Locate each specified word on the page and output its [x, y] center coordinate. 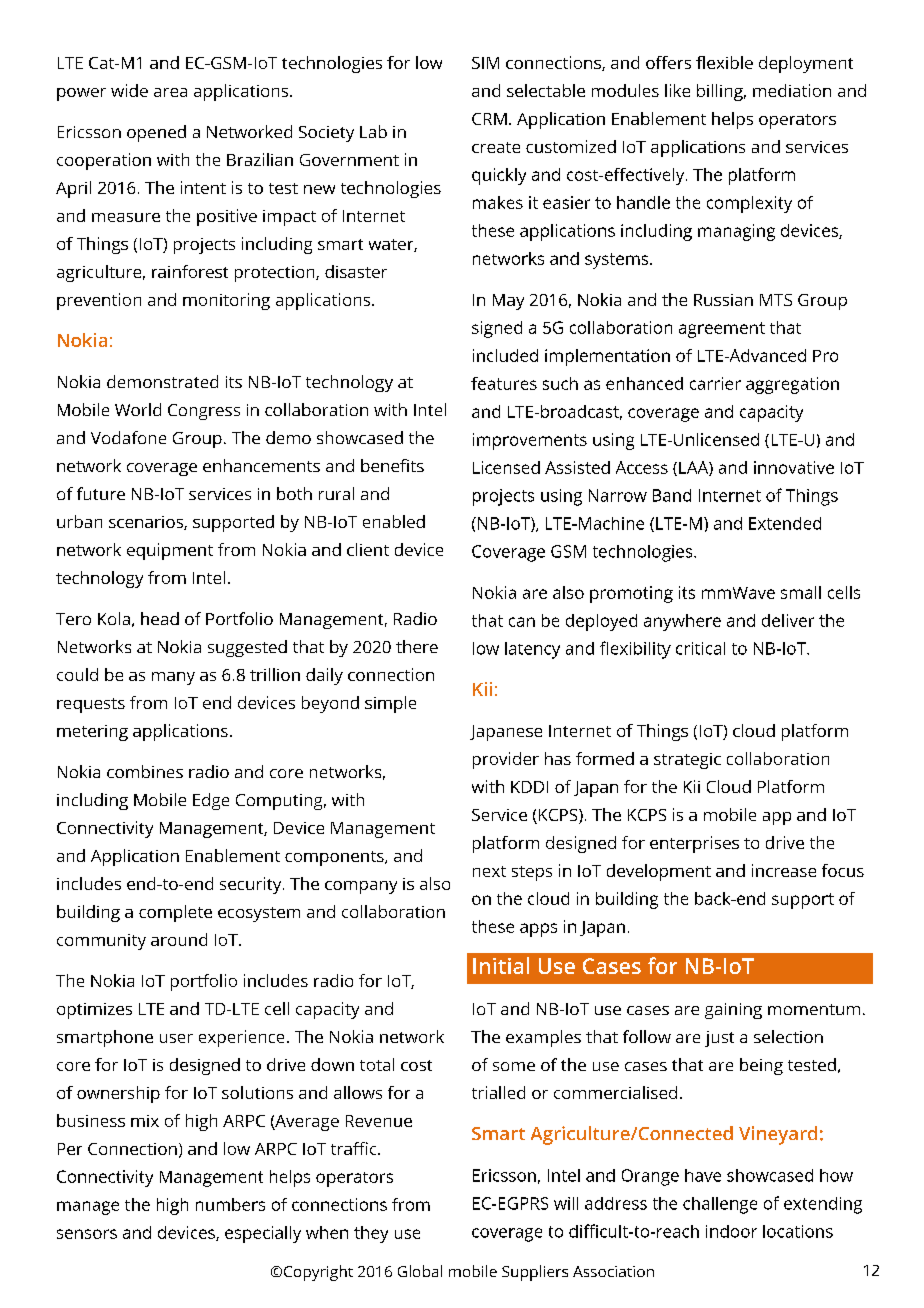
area [170, 92]
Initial [501, 965]
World [138, 409]
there [417, 646]
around [179, 939]
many [173, 678]
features [504, 383]
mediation [792, 90]
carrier [715, 383]
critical [700, 648]
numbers [230, 1204]
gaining [733, 1011]
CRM [489, 119]
